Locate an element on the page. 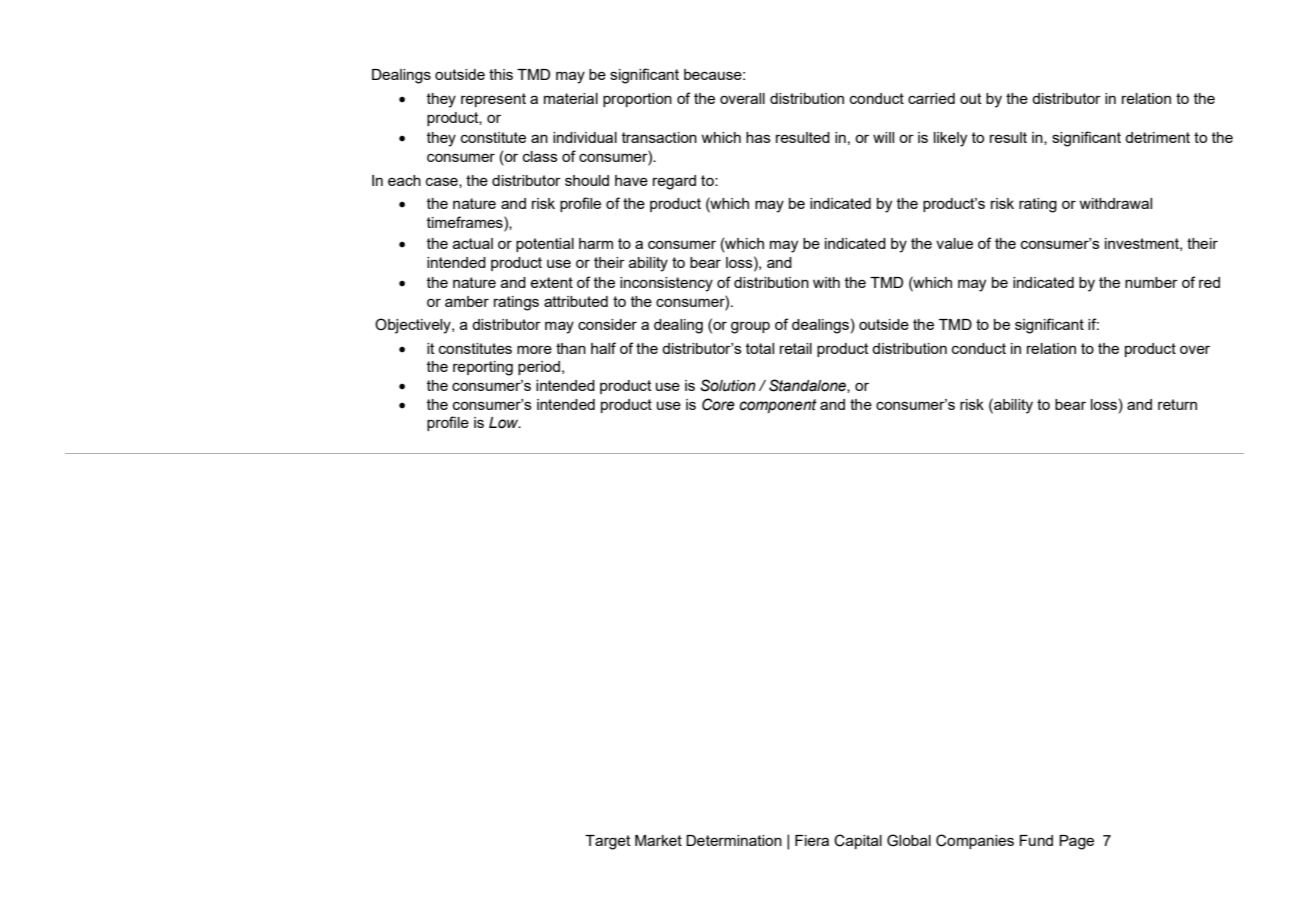 The image size is (1307, 924). Low is located at coordinates (505, 423).
